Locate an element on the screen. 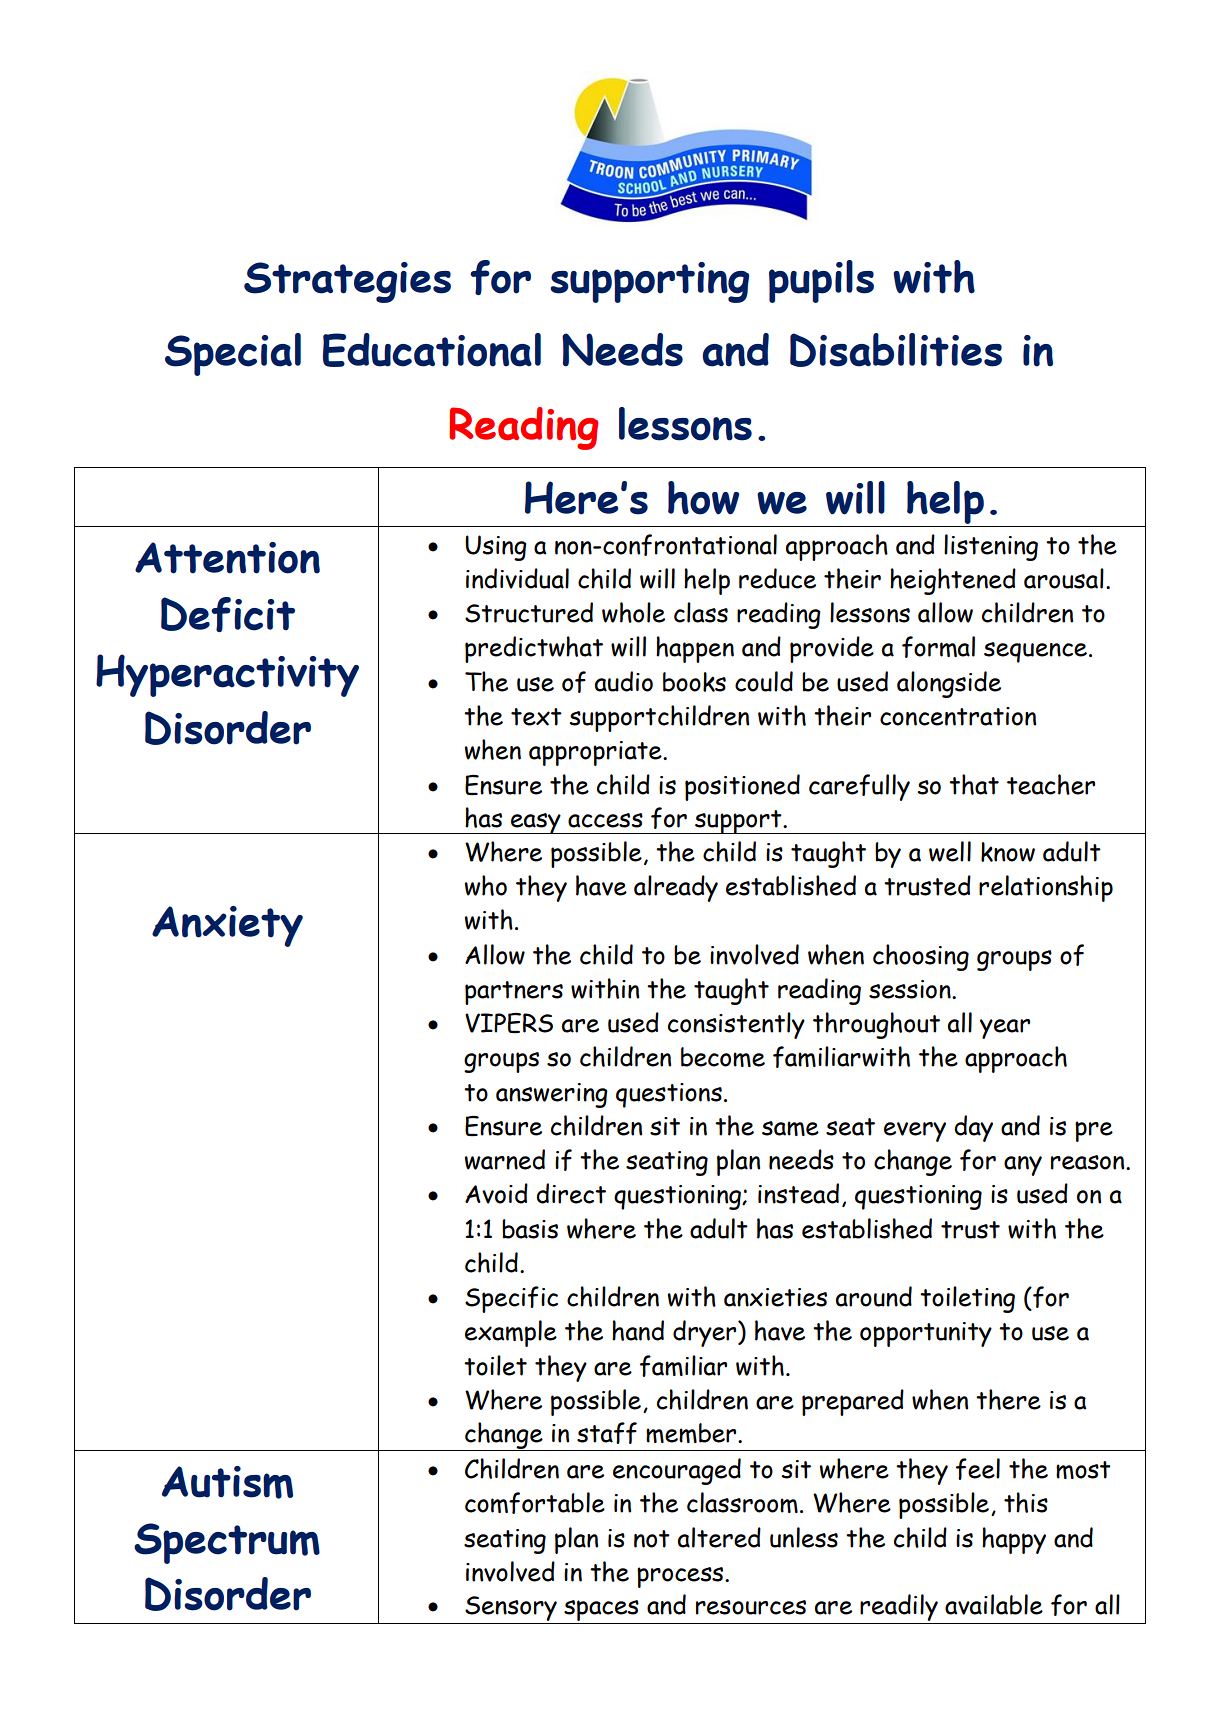 The height and width of the screenshot is (1724, 1220). Disabilities is located at coordinates (896, 350).
